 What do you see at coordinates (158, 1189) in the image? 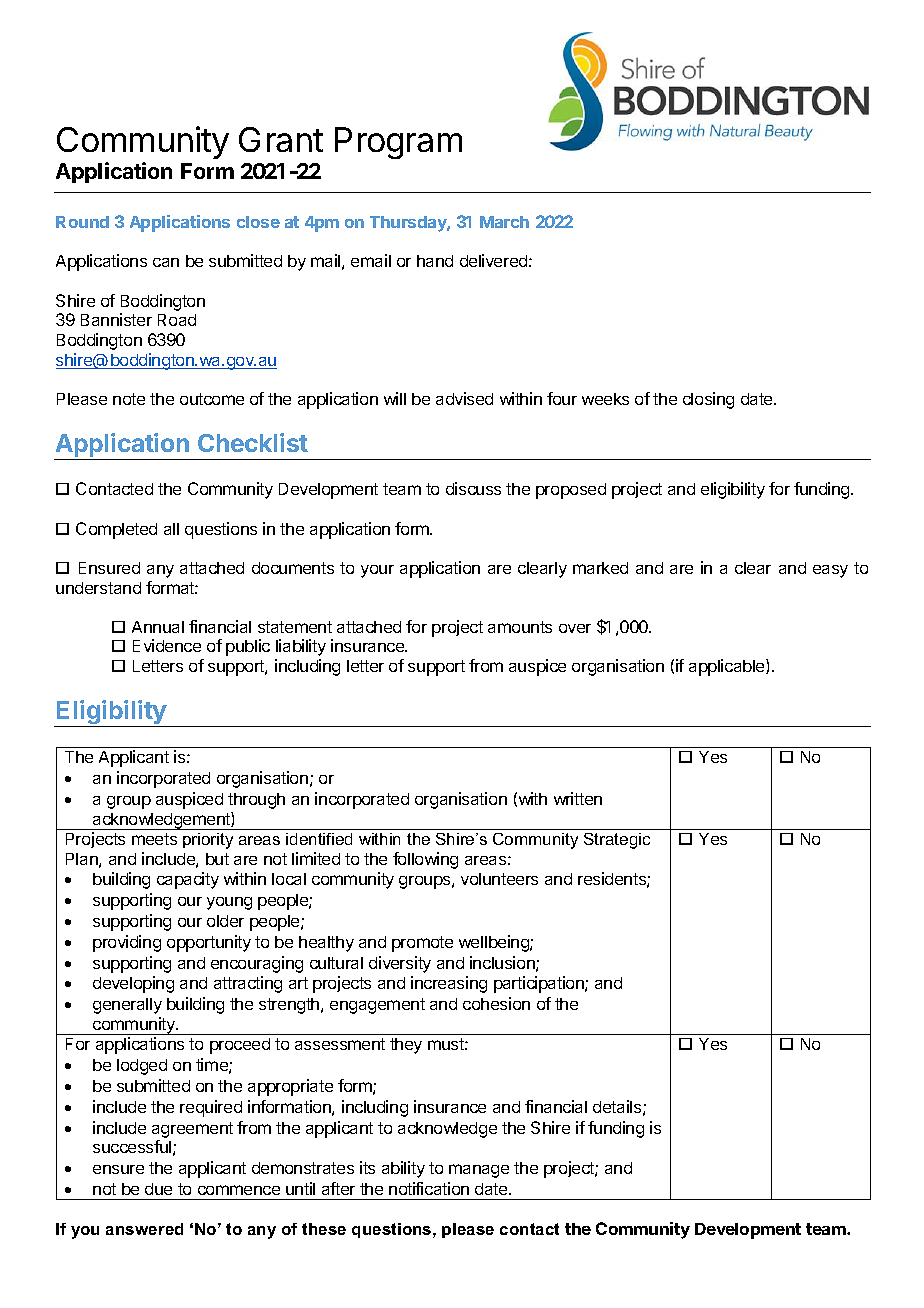
I see `due` at bounding box center [158, 1189].
